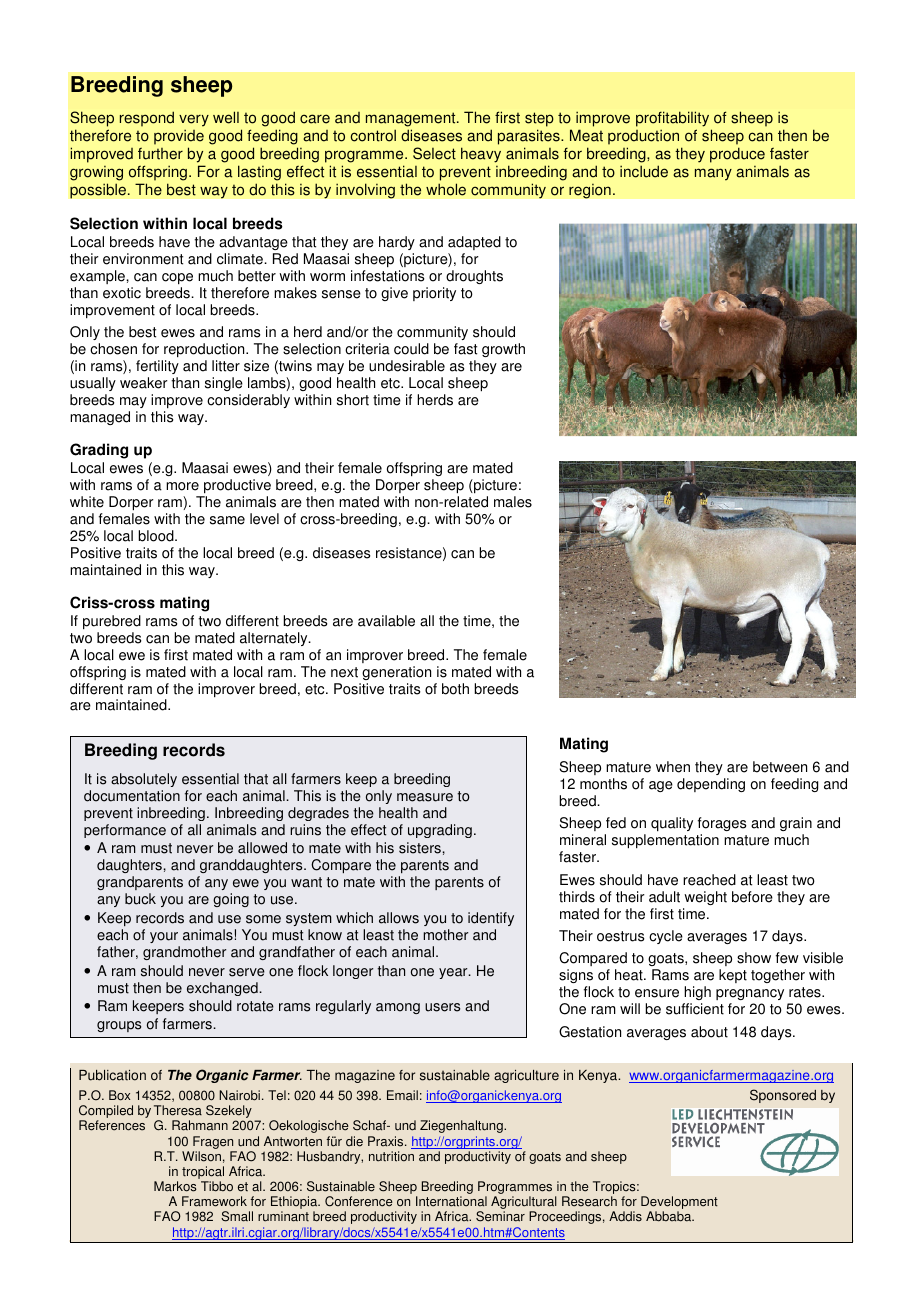 The height and width of the document is (1308, 924). What do you see at coordinates (112, 622) in the document?
I see `purebred` at bounding box center [112, 622].
